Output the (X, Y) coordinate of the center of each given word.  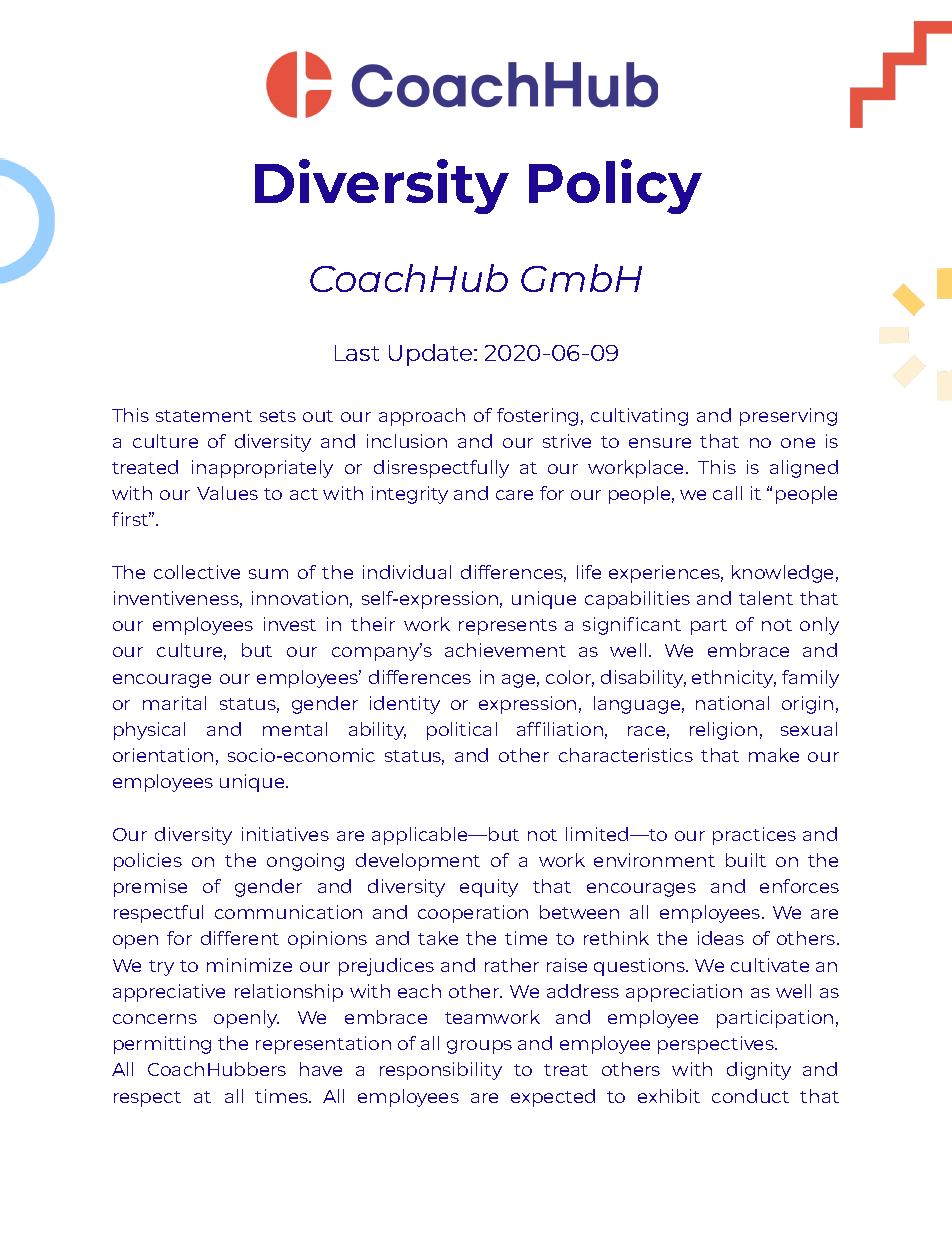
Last (357, 353)
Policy (615, 186)
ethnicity (734, 679)
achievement (505, 650)
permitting (162, 1045)
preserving (788, 417)
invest (290, 624)
